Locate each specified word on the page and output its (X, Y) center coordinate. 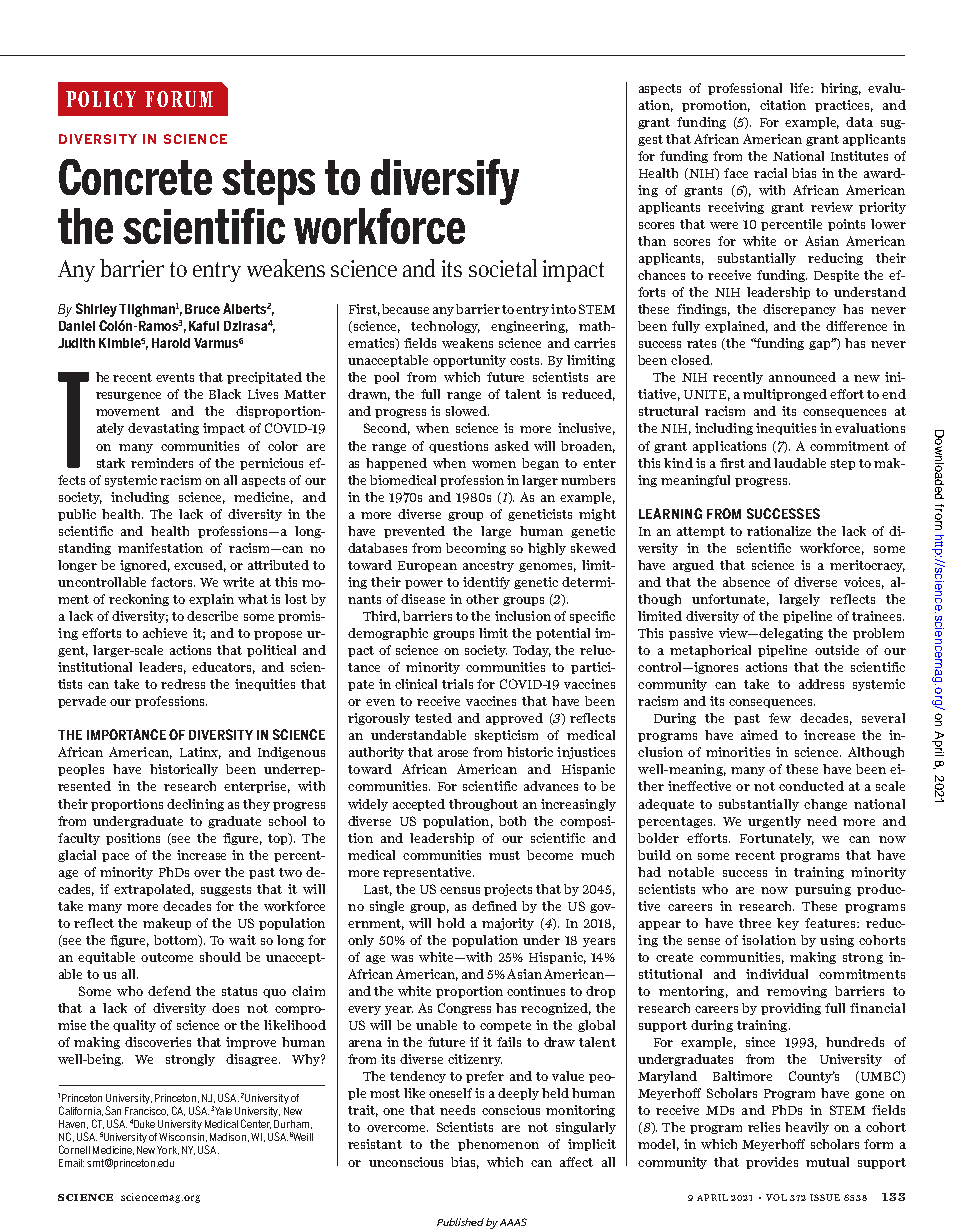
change (825, 805)
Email (71, 1163)
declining (195, 805)
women (494, 464)
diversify (445, 182)
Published (460, 1222)
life (801, 88)
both (512, 821)
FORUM (179, 99)
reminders (162, 463)
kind (678, 463)
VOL (776, 1197)
